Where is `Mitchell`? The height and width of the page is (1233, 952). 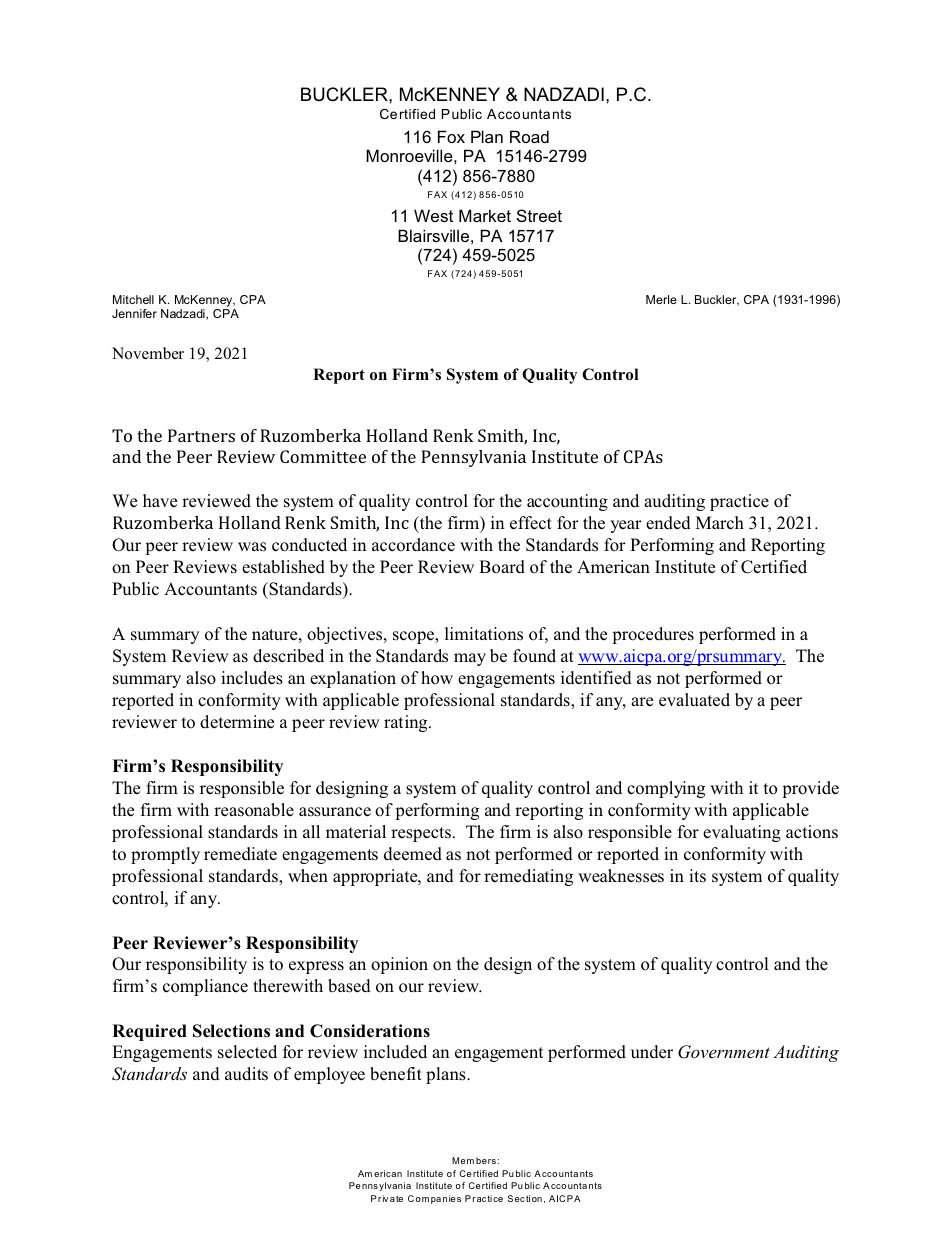 Mitchell is located at coordinates (133, 299).
